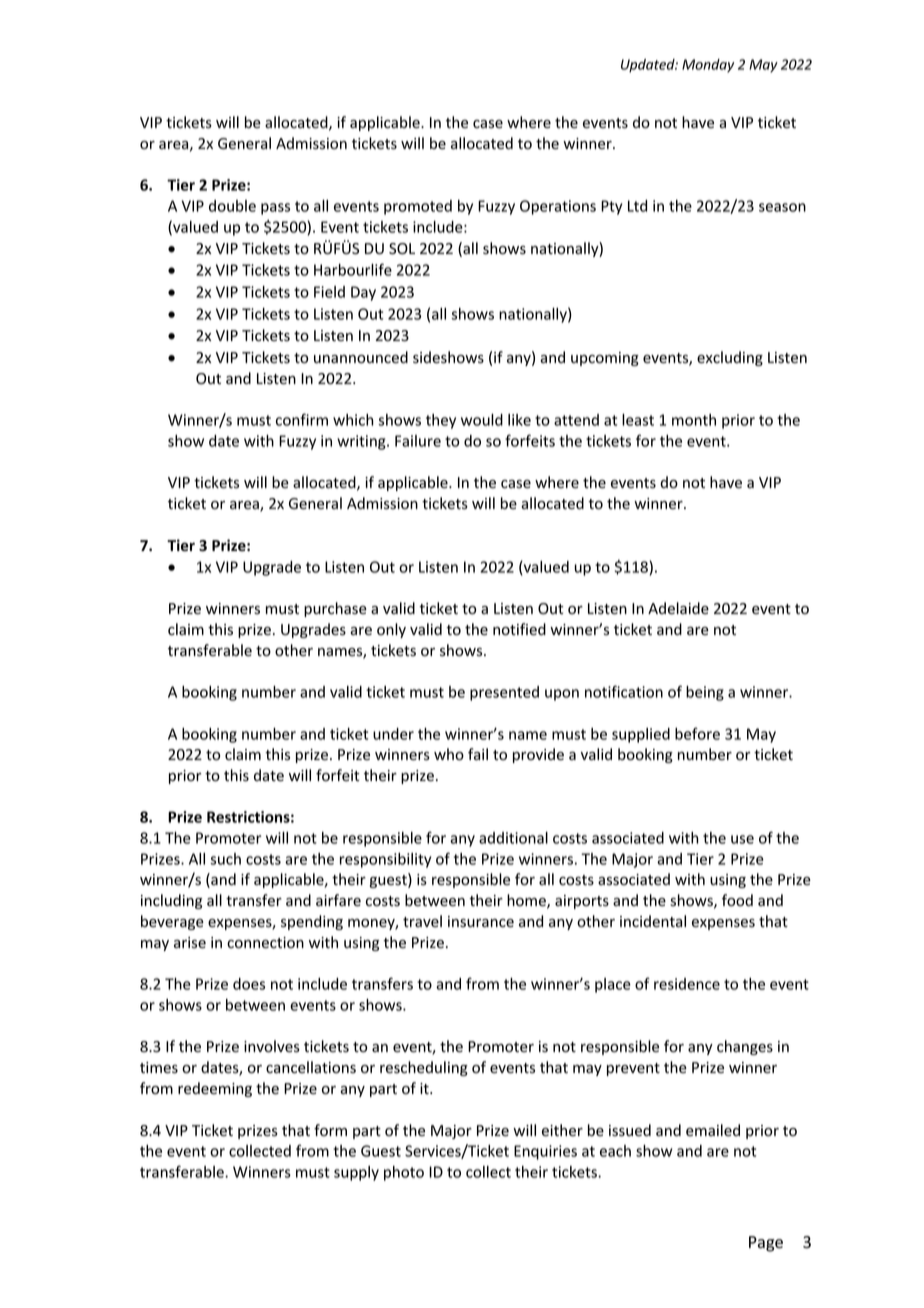  I want to click on presented, so click(504, 693).
